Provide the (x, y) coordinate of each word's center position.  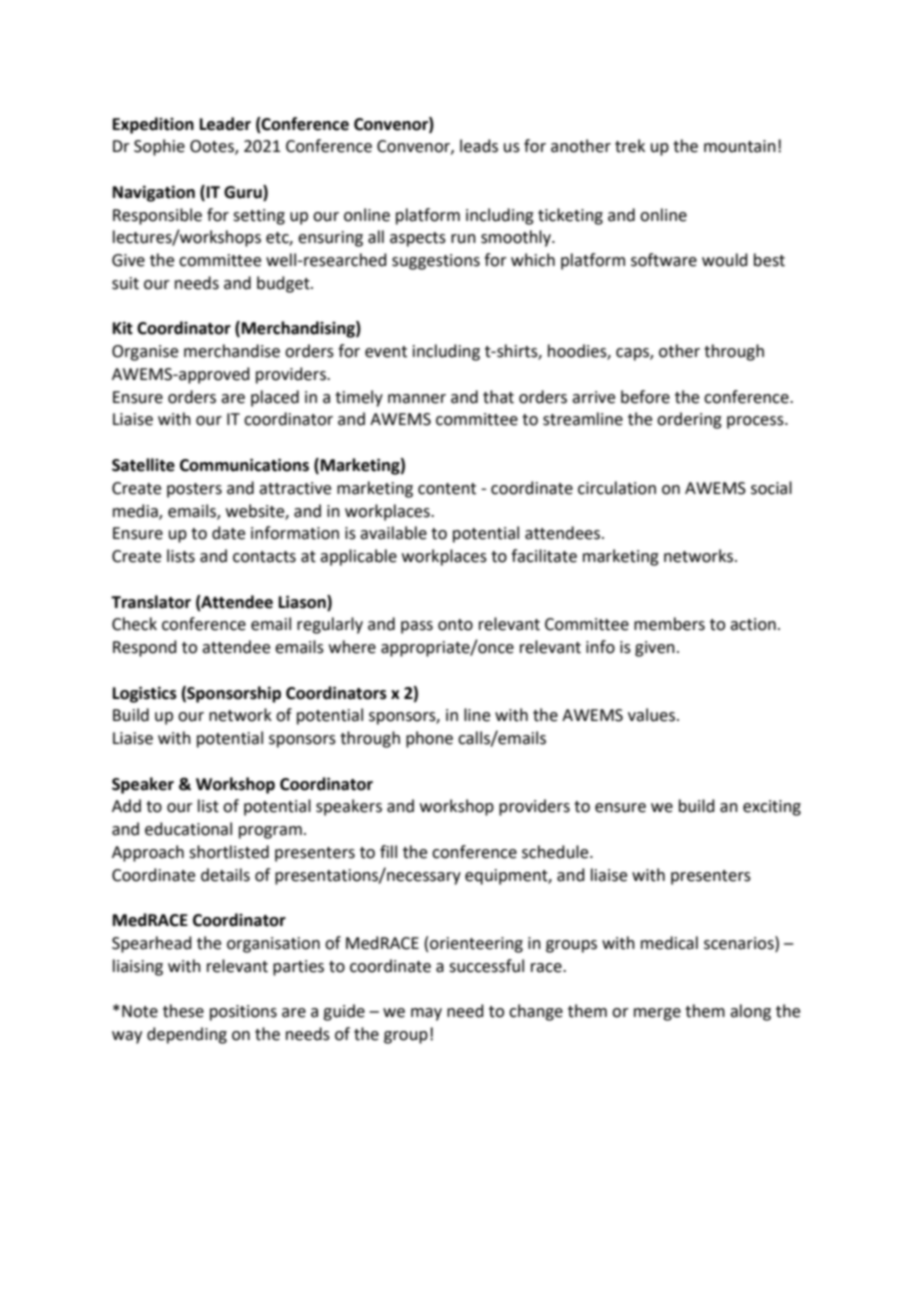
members (669, 624)
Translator (151, 602)
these (183, 1011)
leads (479, 146)
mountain (740, 146)
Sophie (159, 147)
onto (455, 625)
